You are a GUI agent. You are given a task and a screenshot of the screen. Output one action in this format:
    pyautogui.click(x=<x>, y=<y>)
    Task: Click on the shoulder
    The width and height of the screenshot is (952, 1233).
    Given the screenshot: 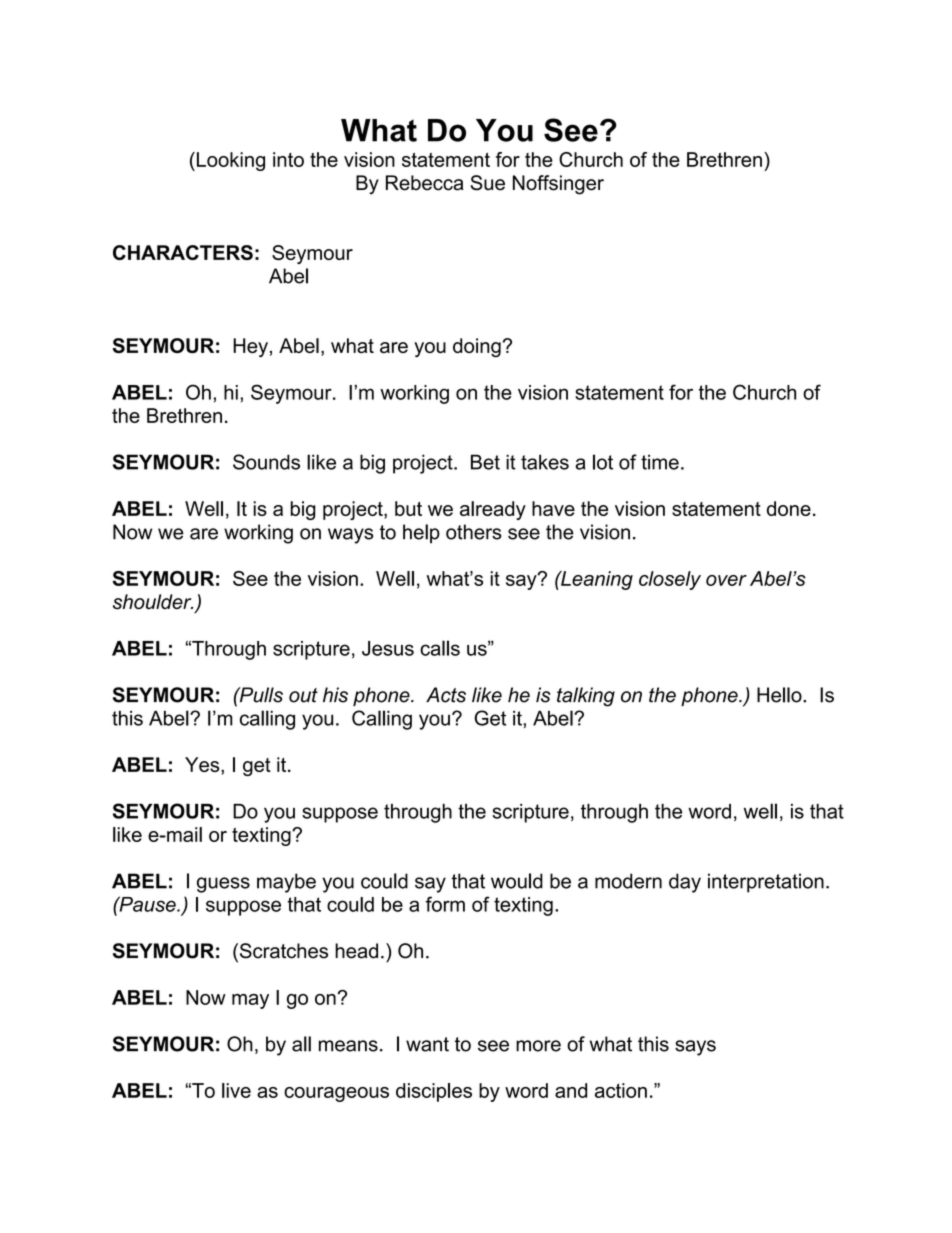 What is the action you would take?
    pyautogui.click(x=153, y=602)
